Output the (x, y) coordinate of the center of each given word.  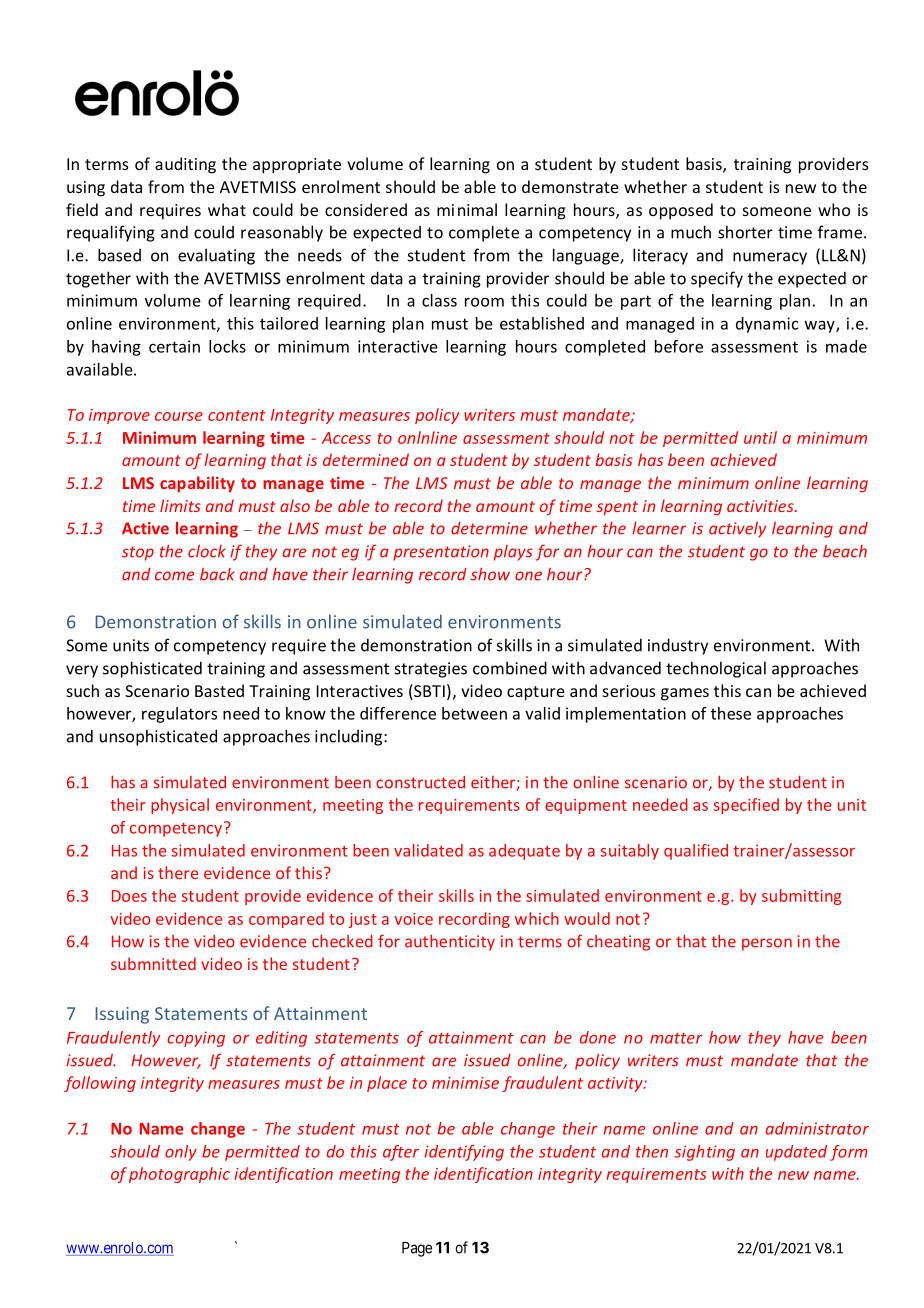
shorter (745, 232)
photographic (179, 1175)
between (474, 713)
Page (417, 1249)
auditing (185, 165)
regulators (179, 715)
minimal (467, 209)
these (731, 713)
